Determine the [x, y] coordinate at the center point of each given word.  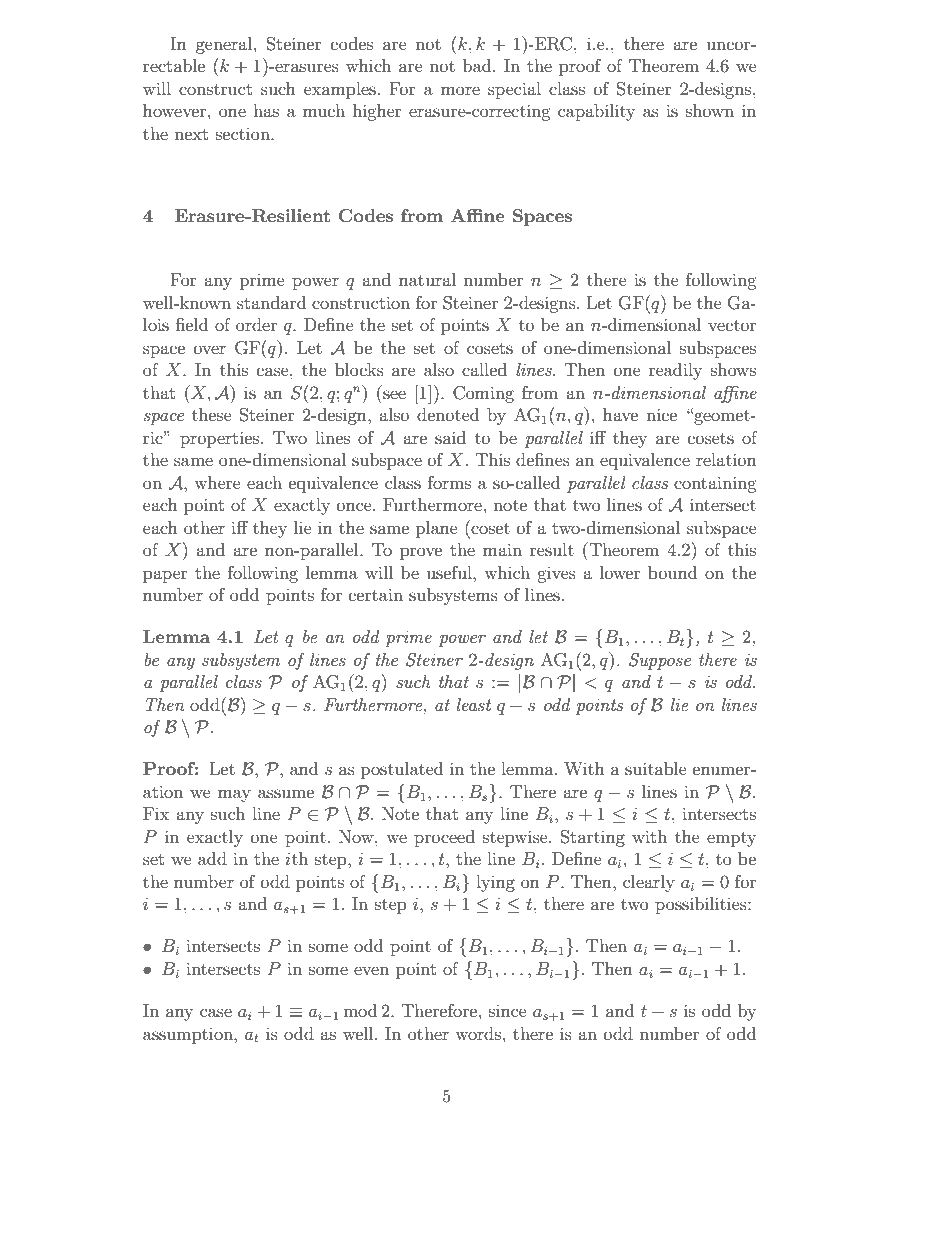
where [217, 482]
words [478, 1033]
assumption [189, 1036]
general [224, 45]
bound [672, 572]
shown [710, 110]
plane [437, 529]
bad [478, 65]
